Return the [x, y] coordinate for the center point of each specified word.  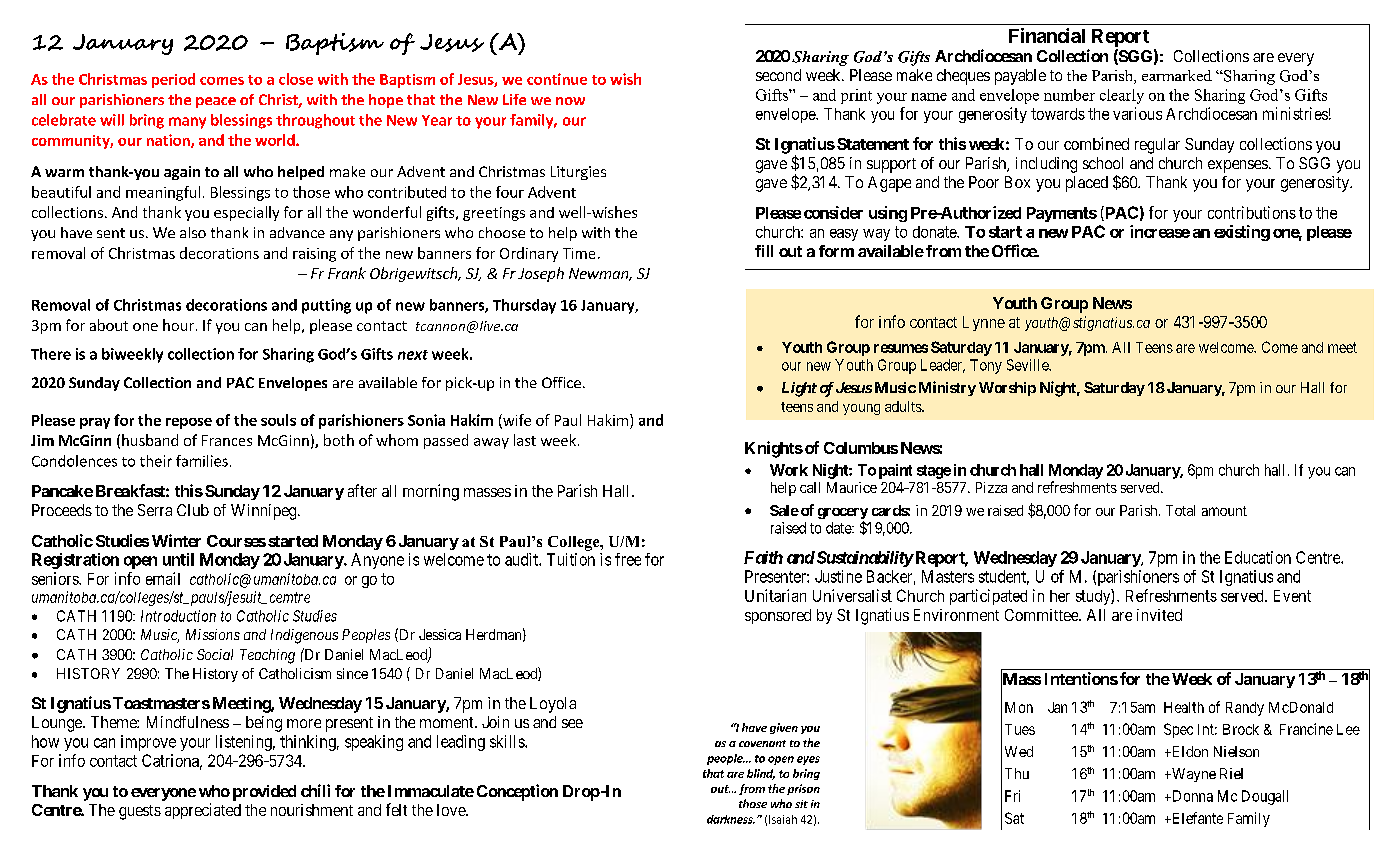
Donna [1191, 796]
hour [178, 325]
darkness [731, 819]
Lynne [984, 323]
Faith [763, 557]
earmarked [1177, 75]
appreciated [203, 811]
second [778, 75]
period [173, 80]
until [178, 559]
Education [1258, 557]
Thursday [524, 306]
